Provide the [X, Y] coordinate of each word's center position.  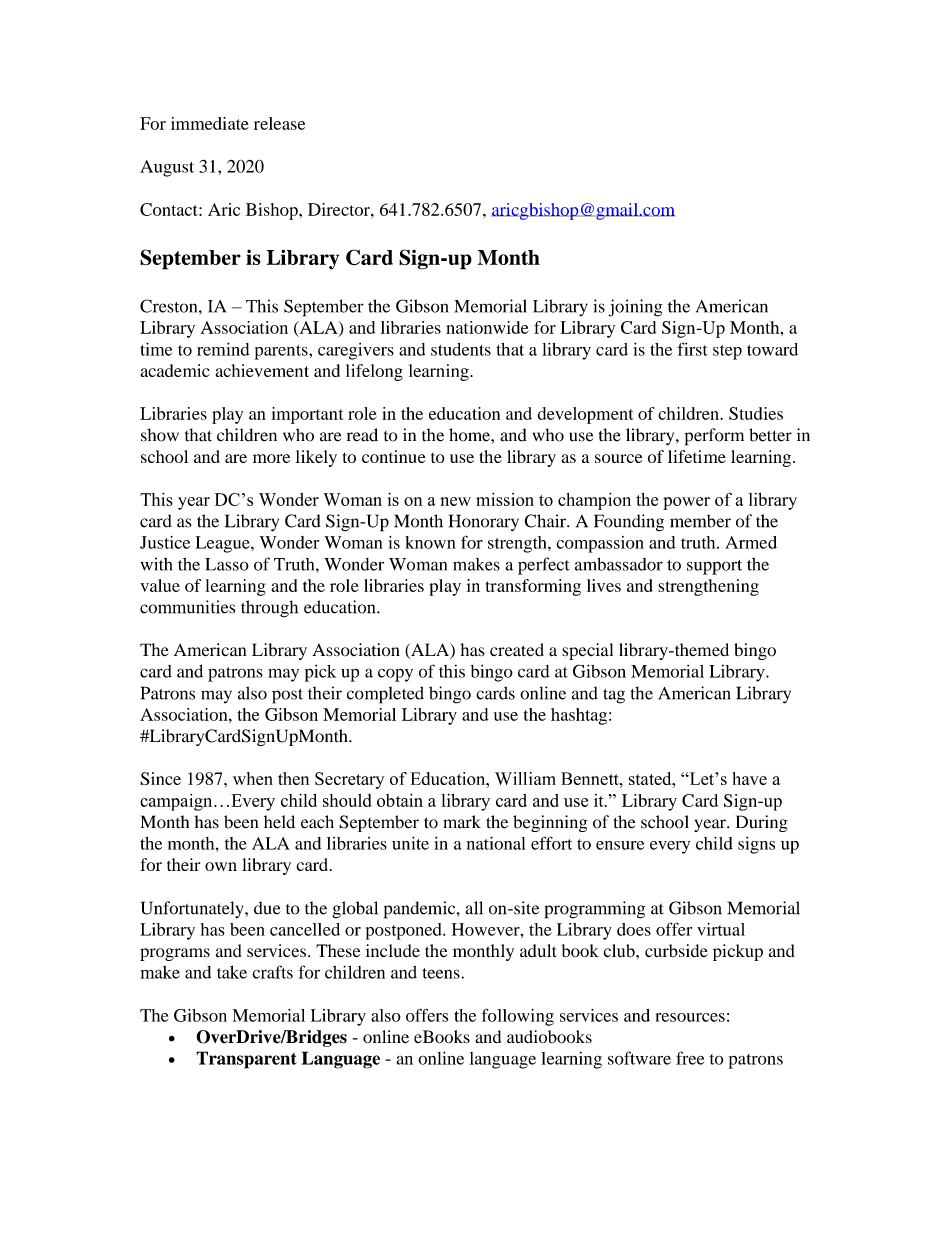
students [461, 349]
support [714, 567]
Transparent [246, 1060]
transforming [533, 587]
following [517, 1017]
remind [223, 349]
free [690, 1058]
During [762, 823]
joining [635, 308]
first [692, 349]
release [279, 123]
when [253, 778]
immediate [210, 123]
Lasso [227, 564]
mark [462, 822]
